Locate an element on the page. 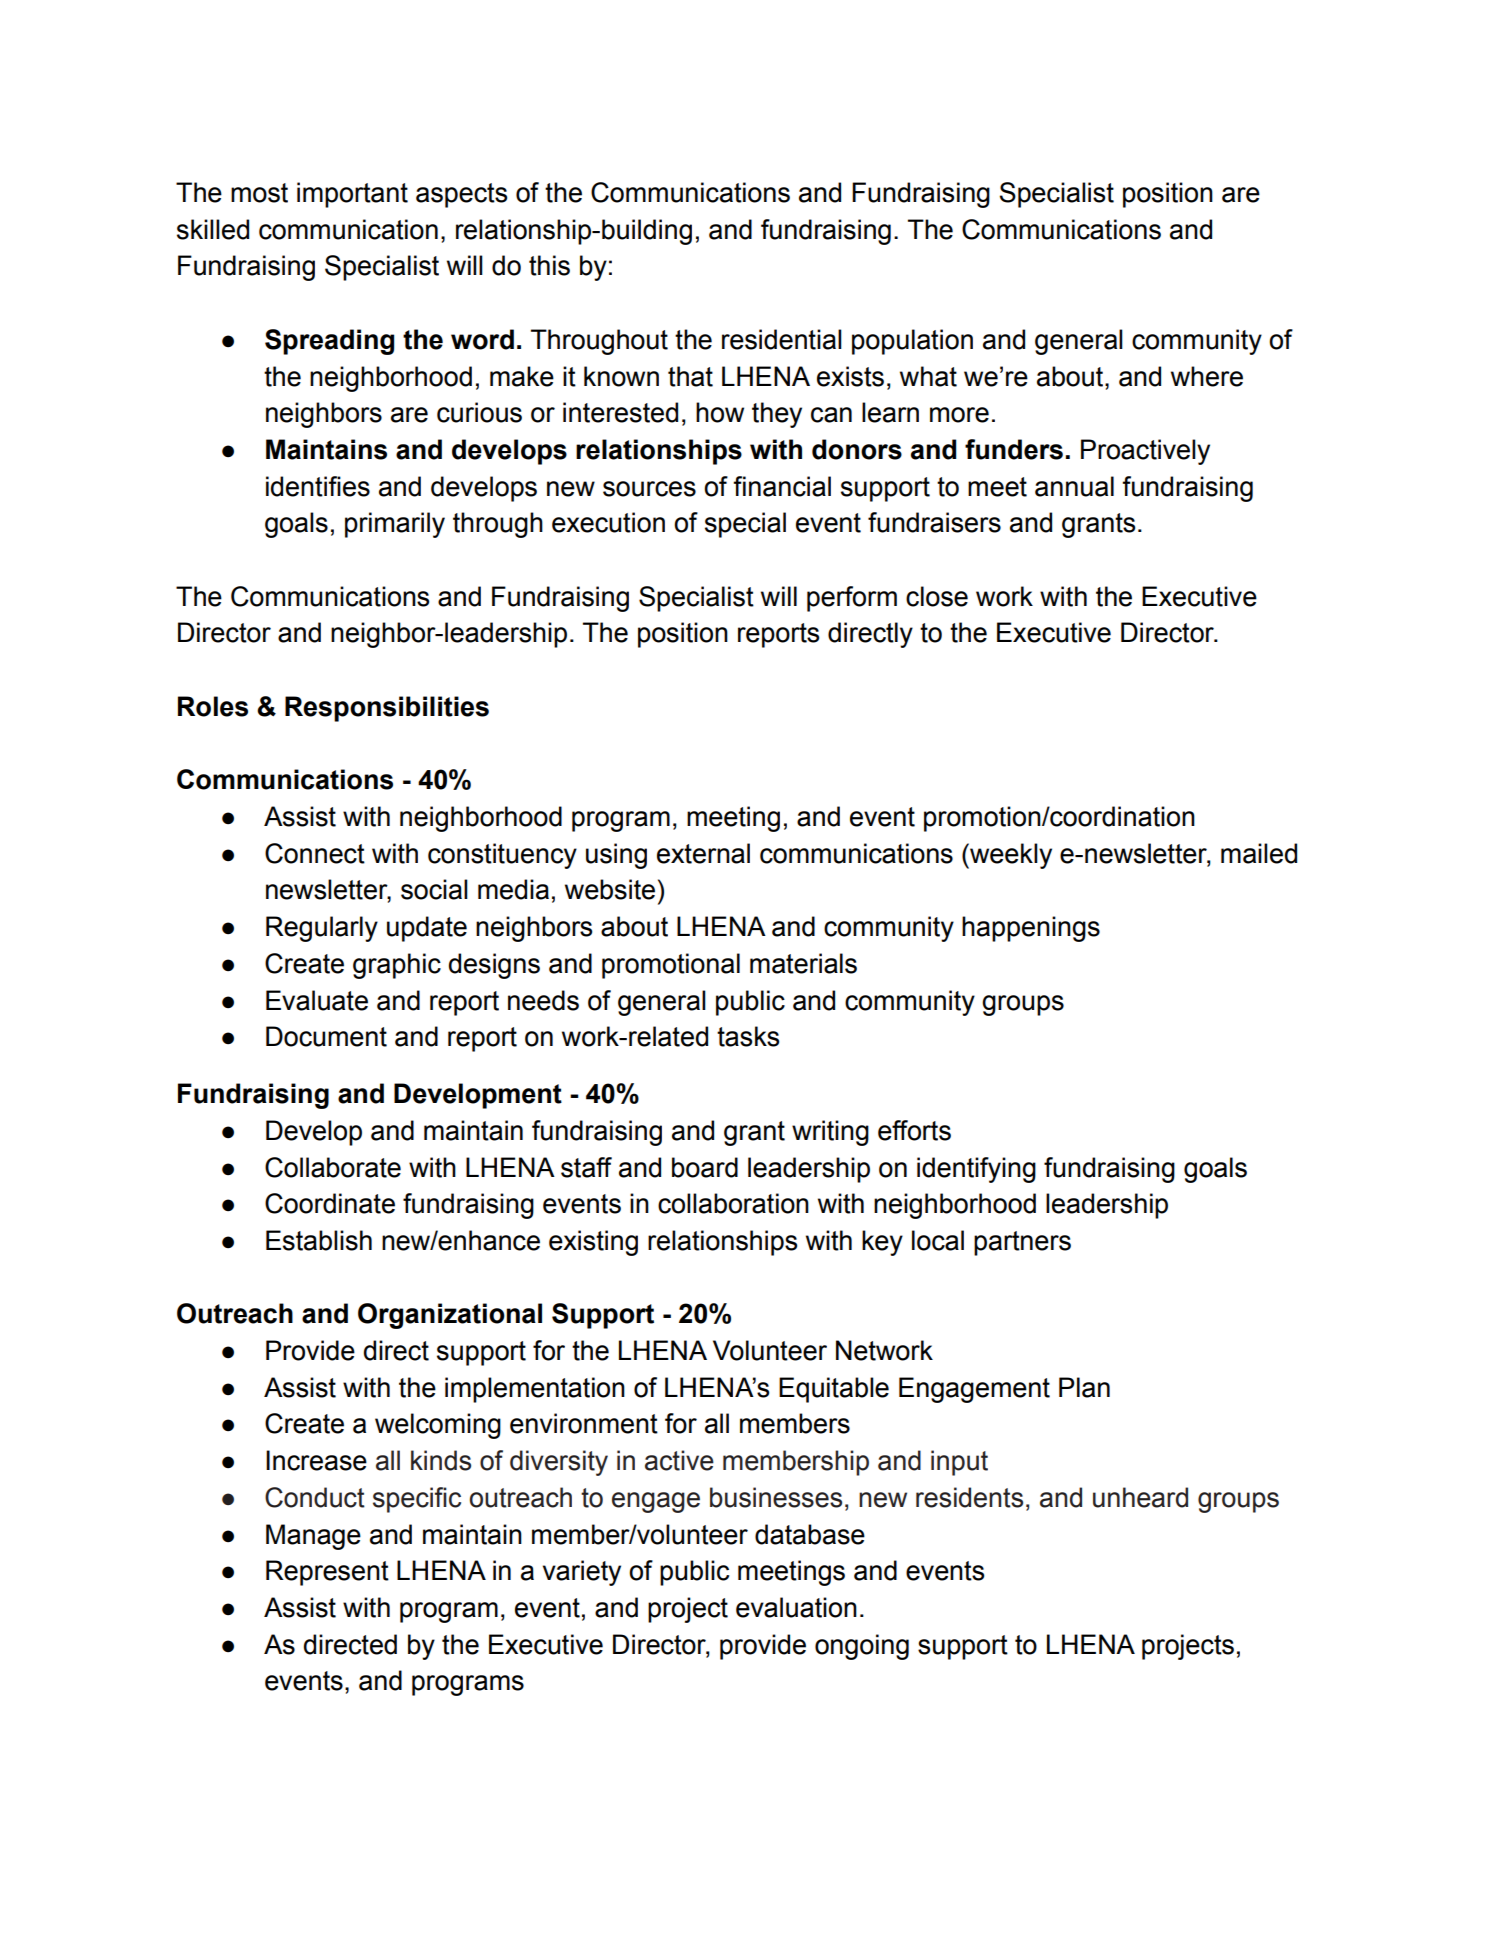 The width and height of the document is (1498, 1938). Responsibilities is located at coordinates (387, 709).
